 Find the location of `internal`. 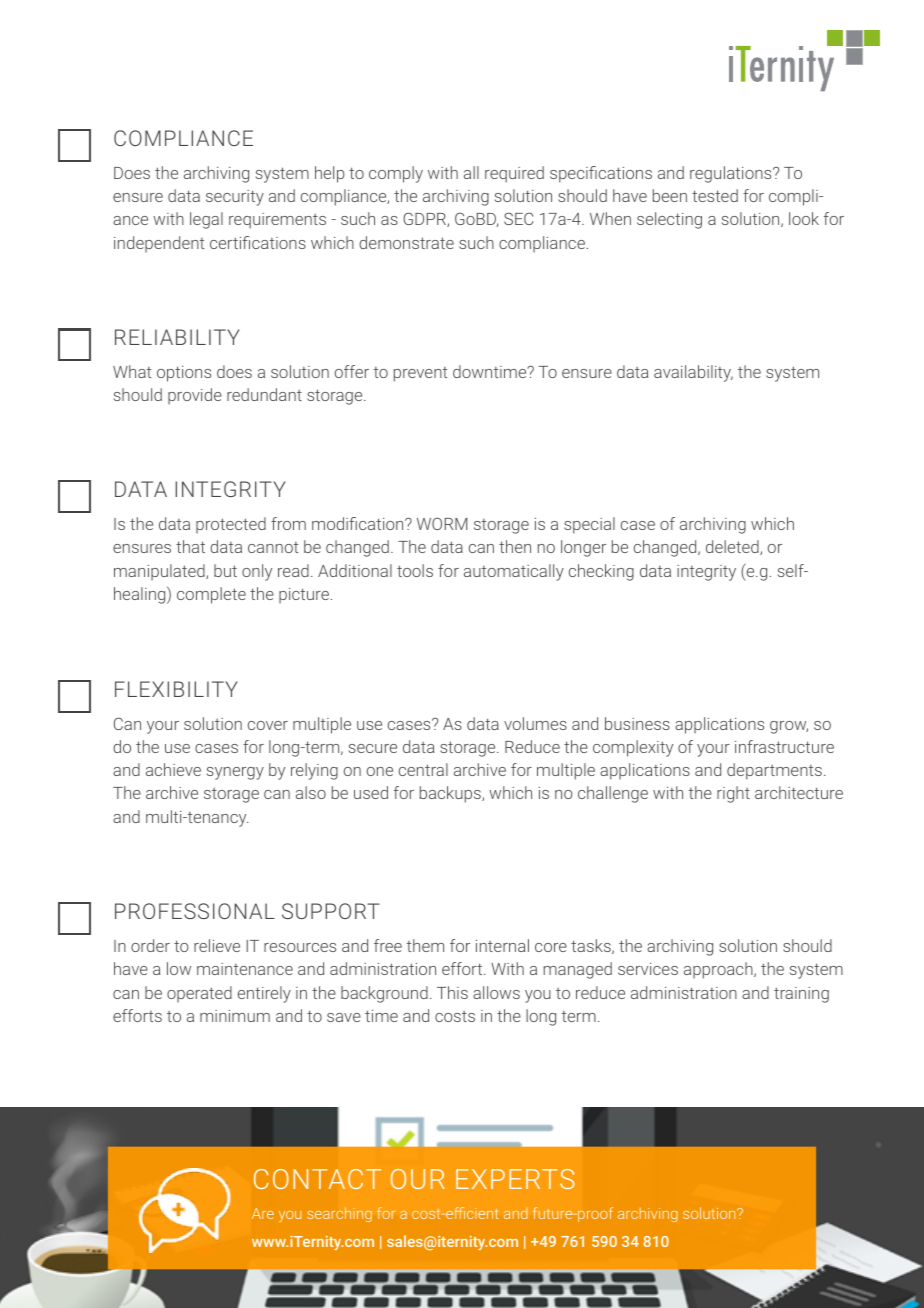

internal is located at coordinates (502, 945).
